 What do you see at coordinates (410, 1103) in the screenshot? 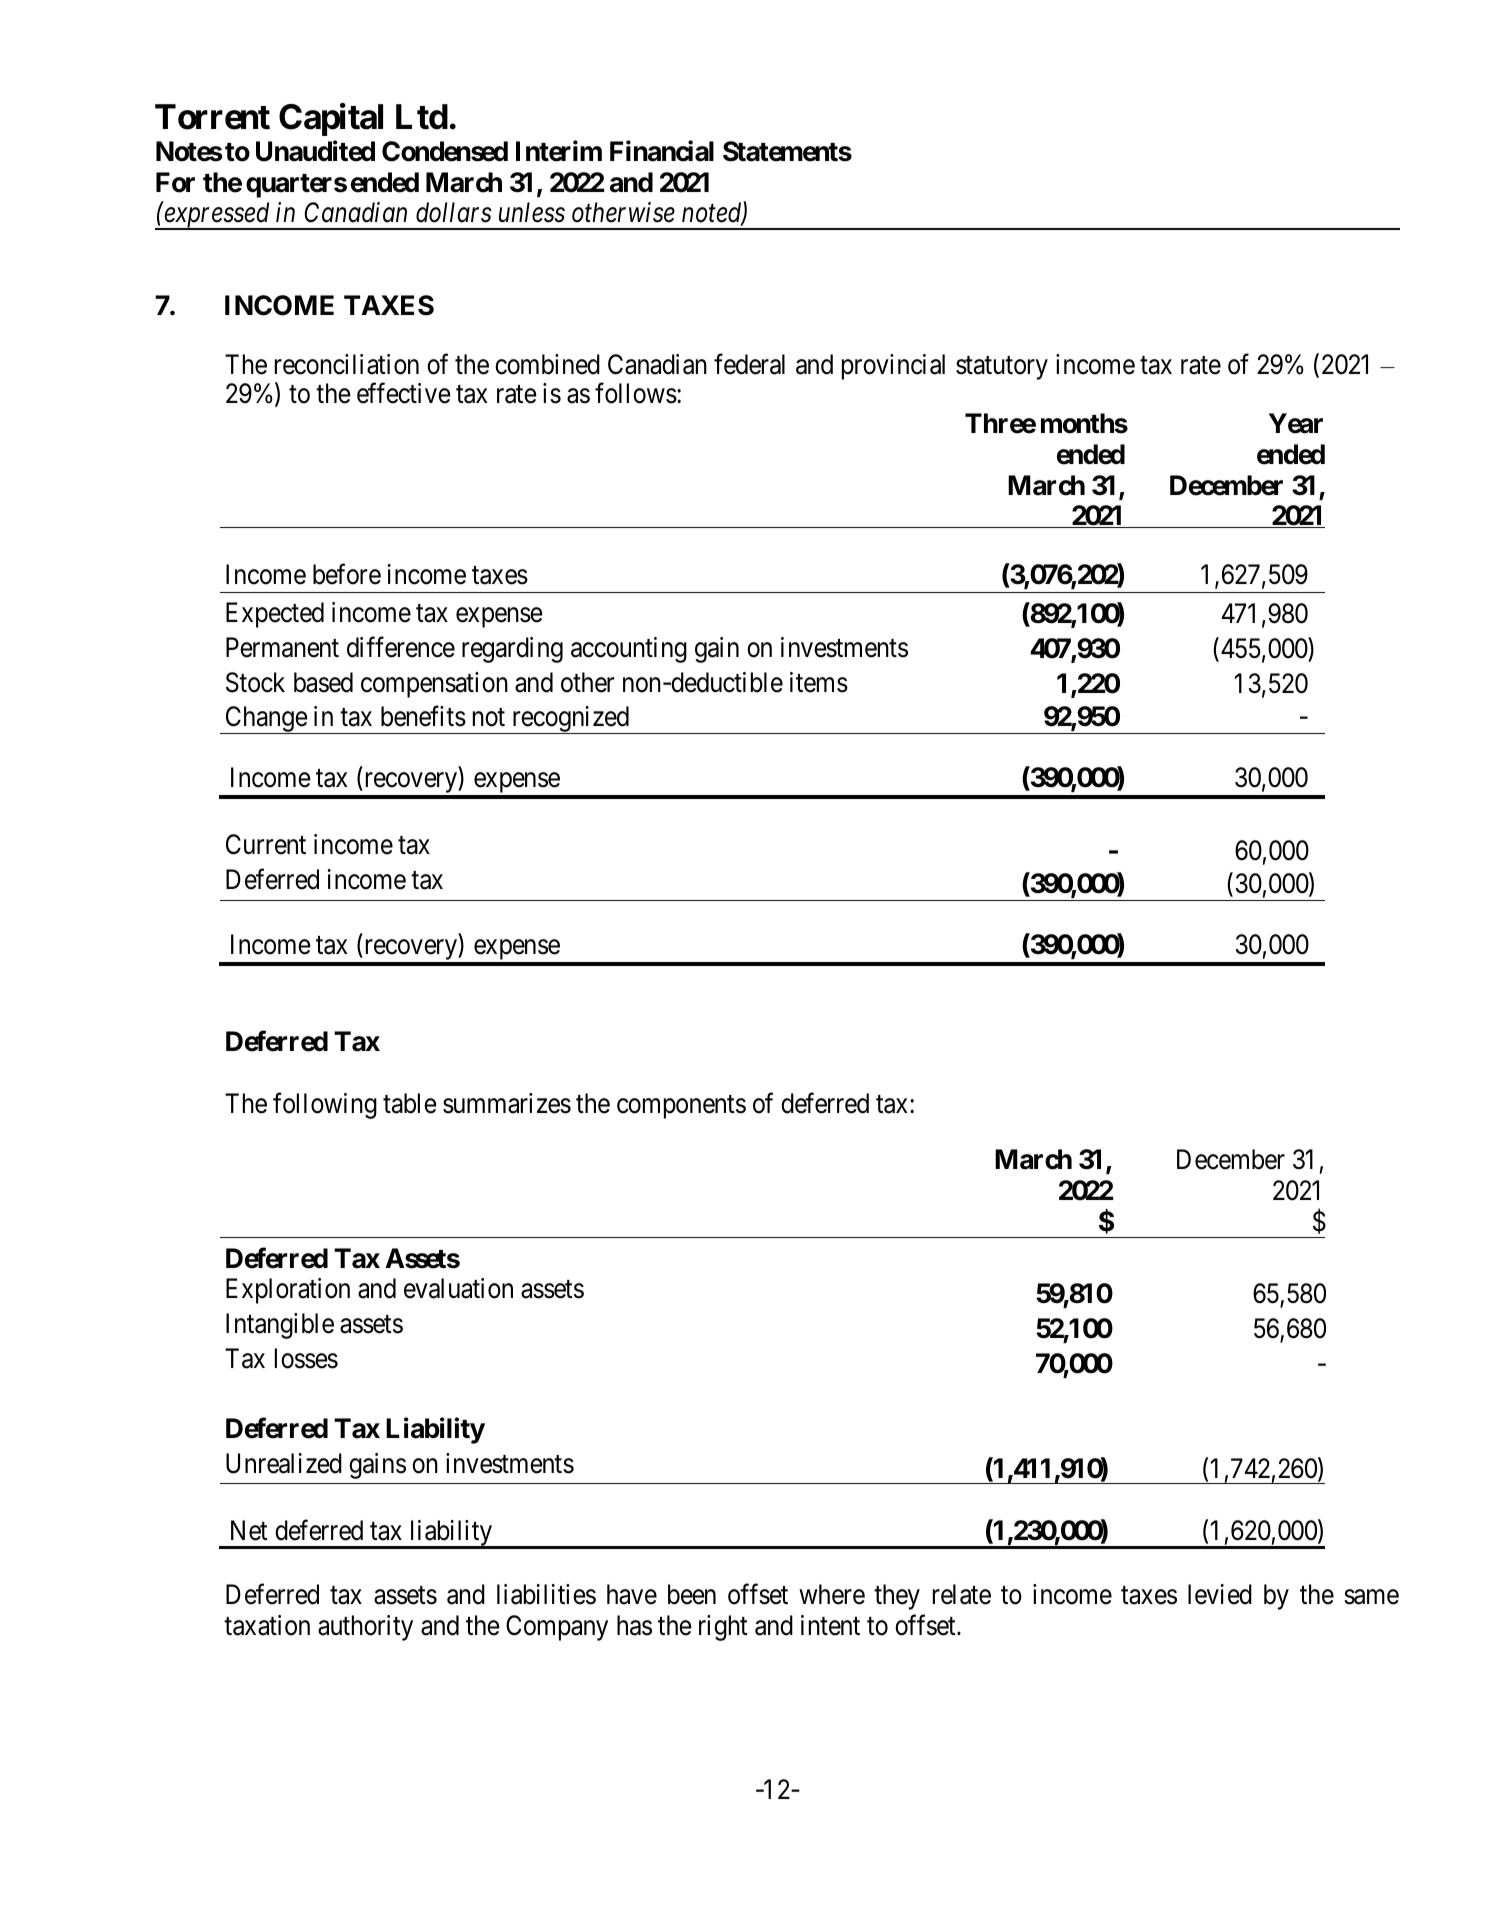
I see `table` at bounding box center [410, 1103].
